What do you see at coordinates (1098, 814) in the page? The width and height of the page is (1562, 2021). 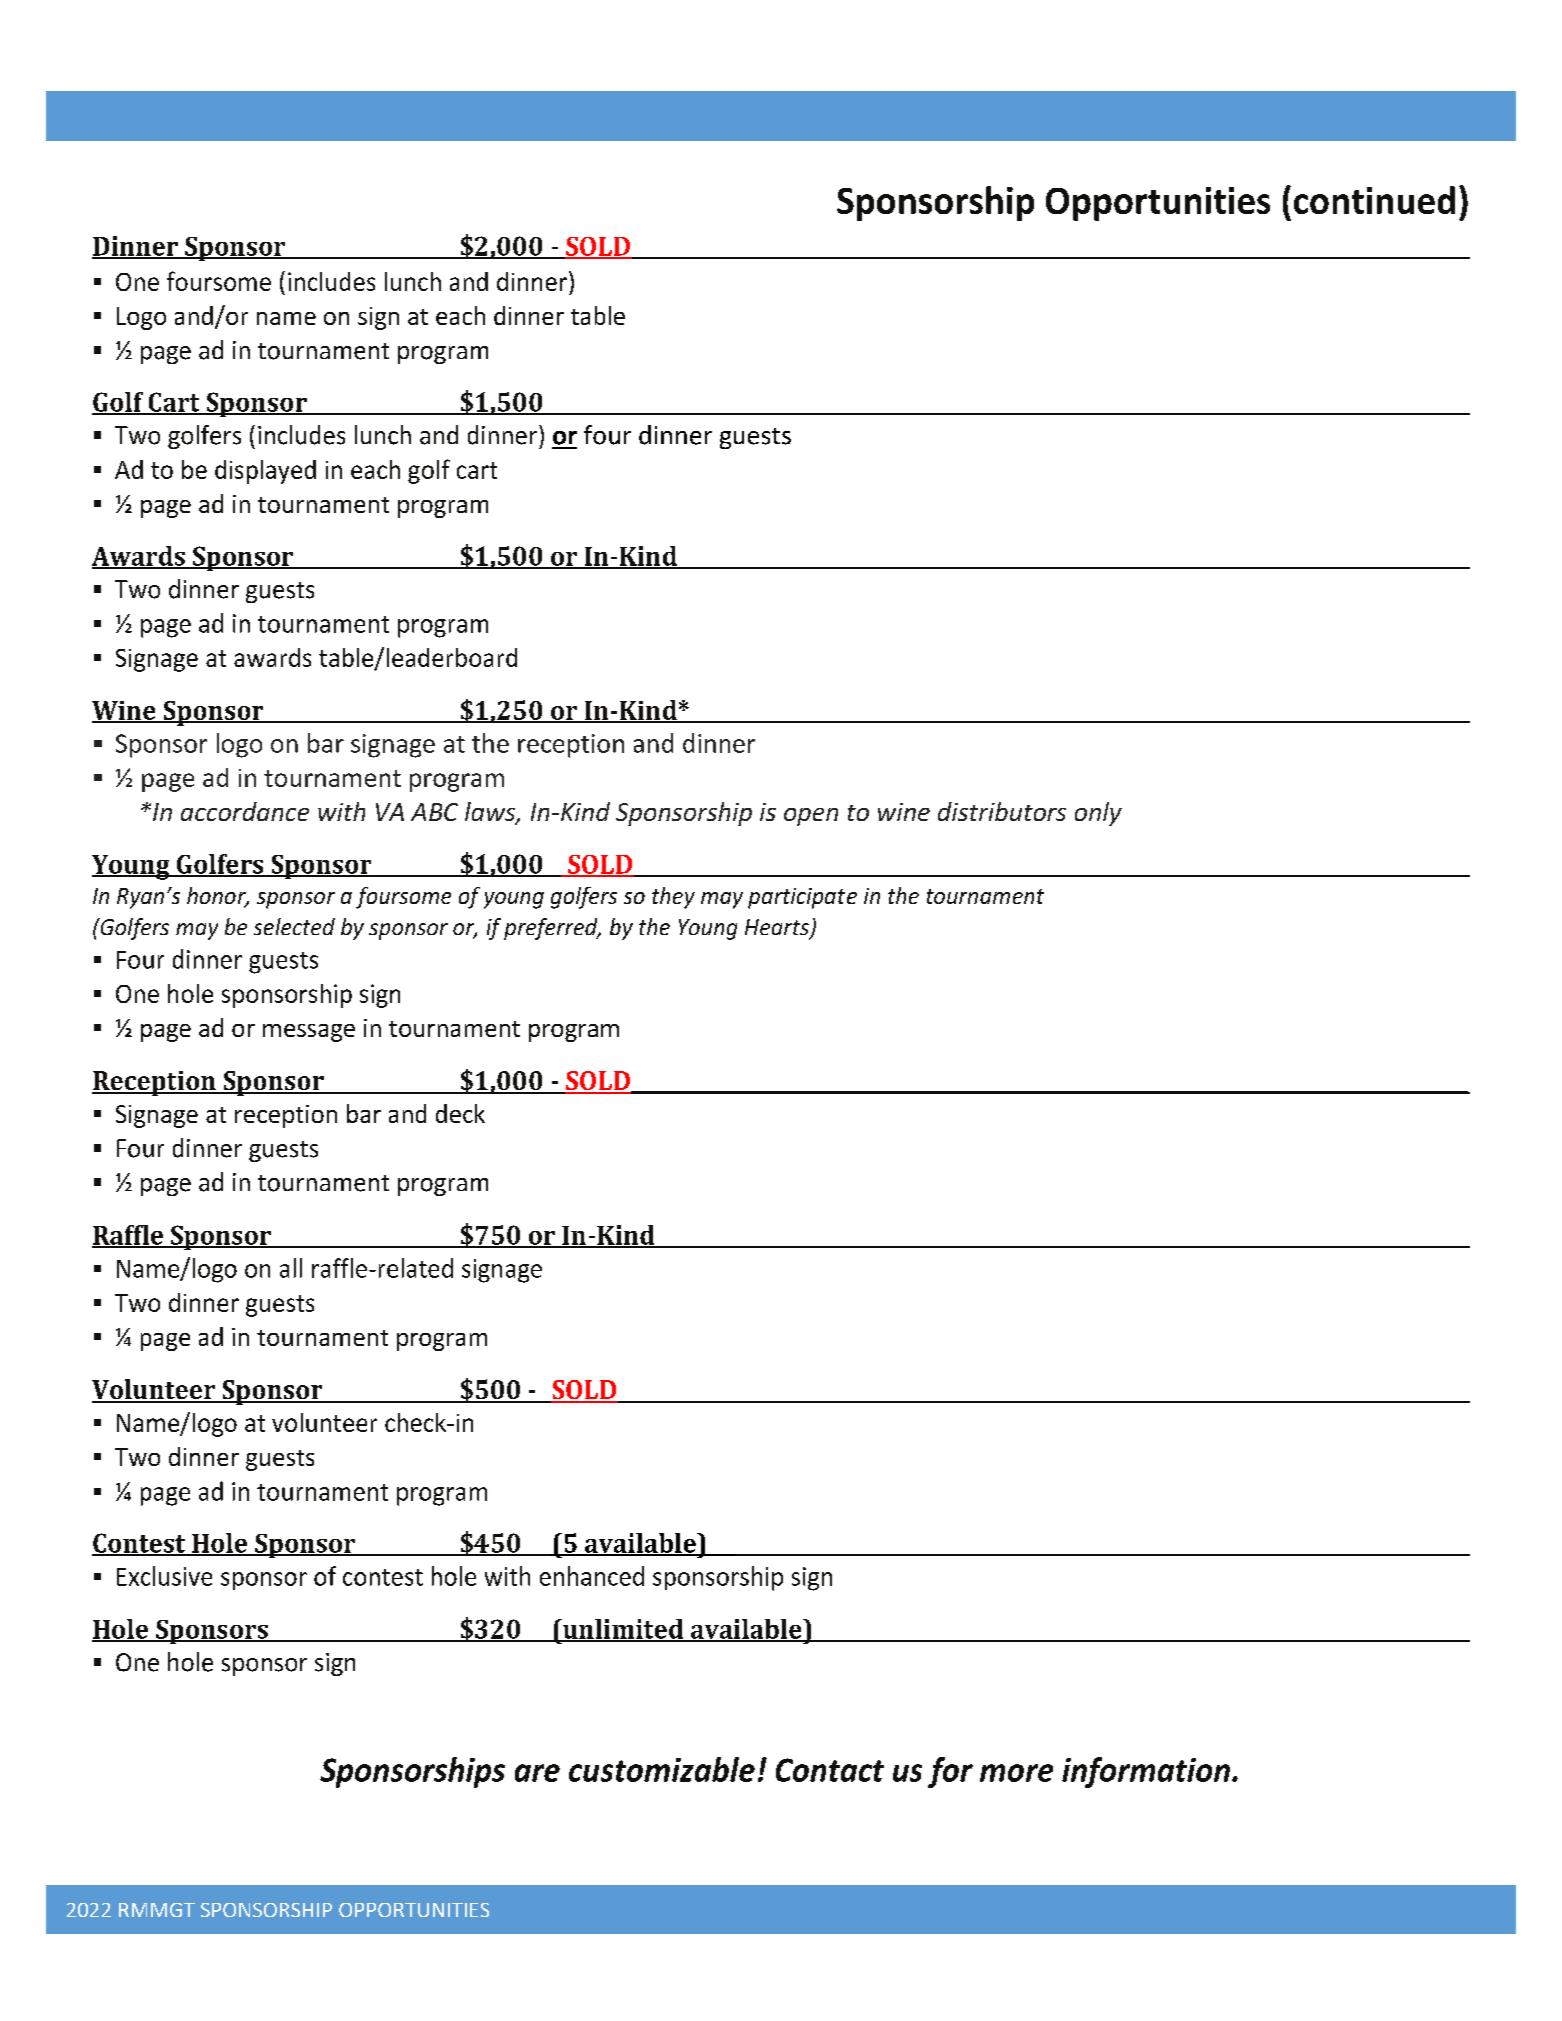 I see `only` at bounding box center [1098, 814].
